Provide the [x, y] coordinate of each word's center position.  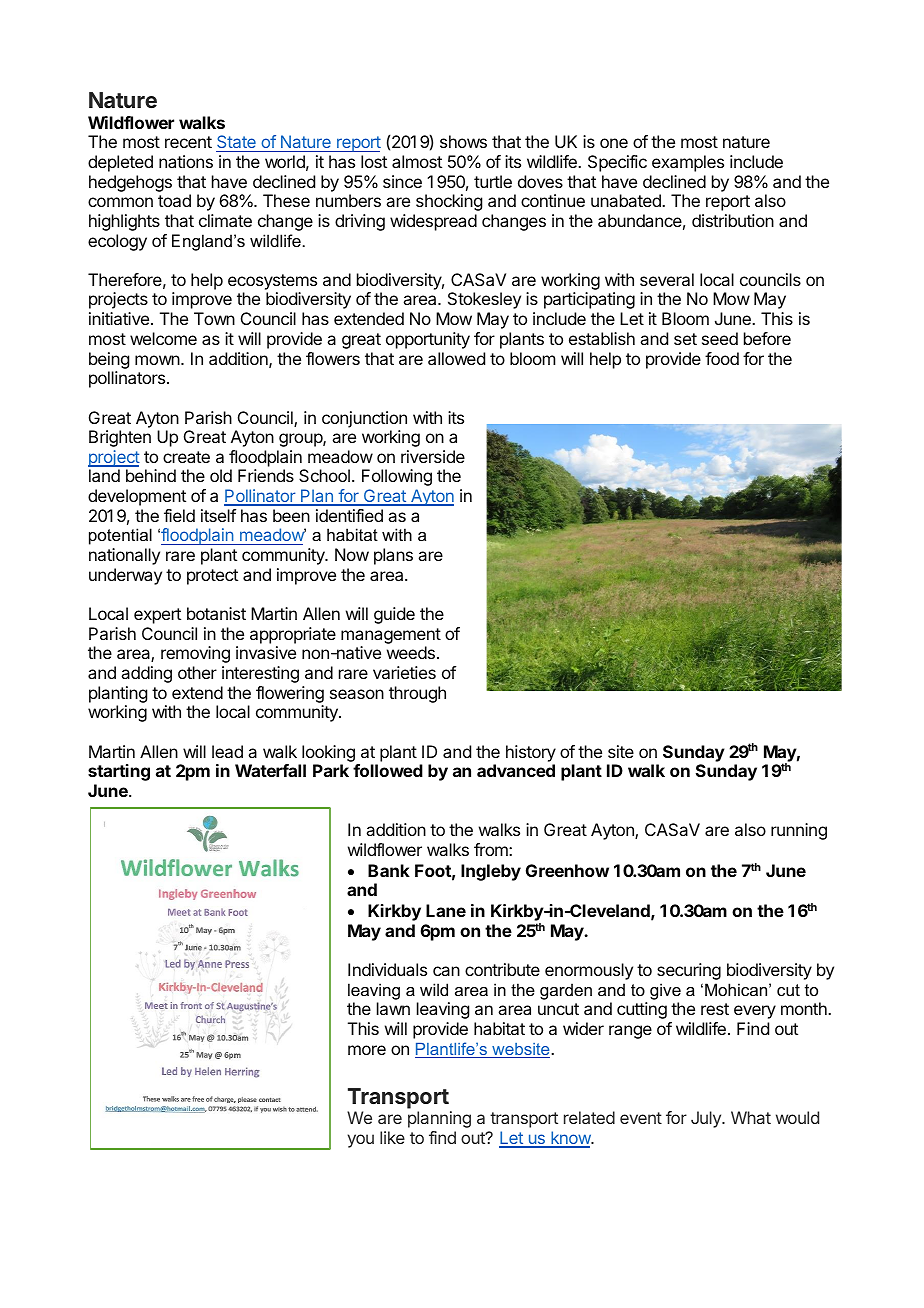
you [360, 1141]
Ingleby [491, 872]
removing [195, 654]
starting [119, 772]
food [722, 358]
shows [463, 141]
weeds [411, 652]
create [186, 457]
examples [688, 163]
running [799, 831]
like [392, 1137]
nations [186, 161]
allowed [456, 358]
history [531, 753]
